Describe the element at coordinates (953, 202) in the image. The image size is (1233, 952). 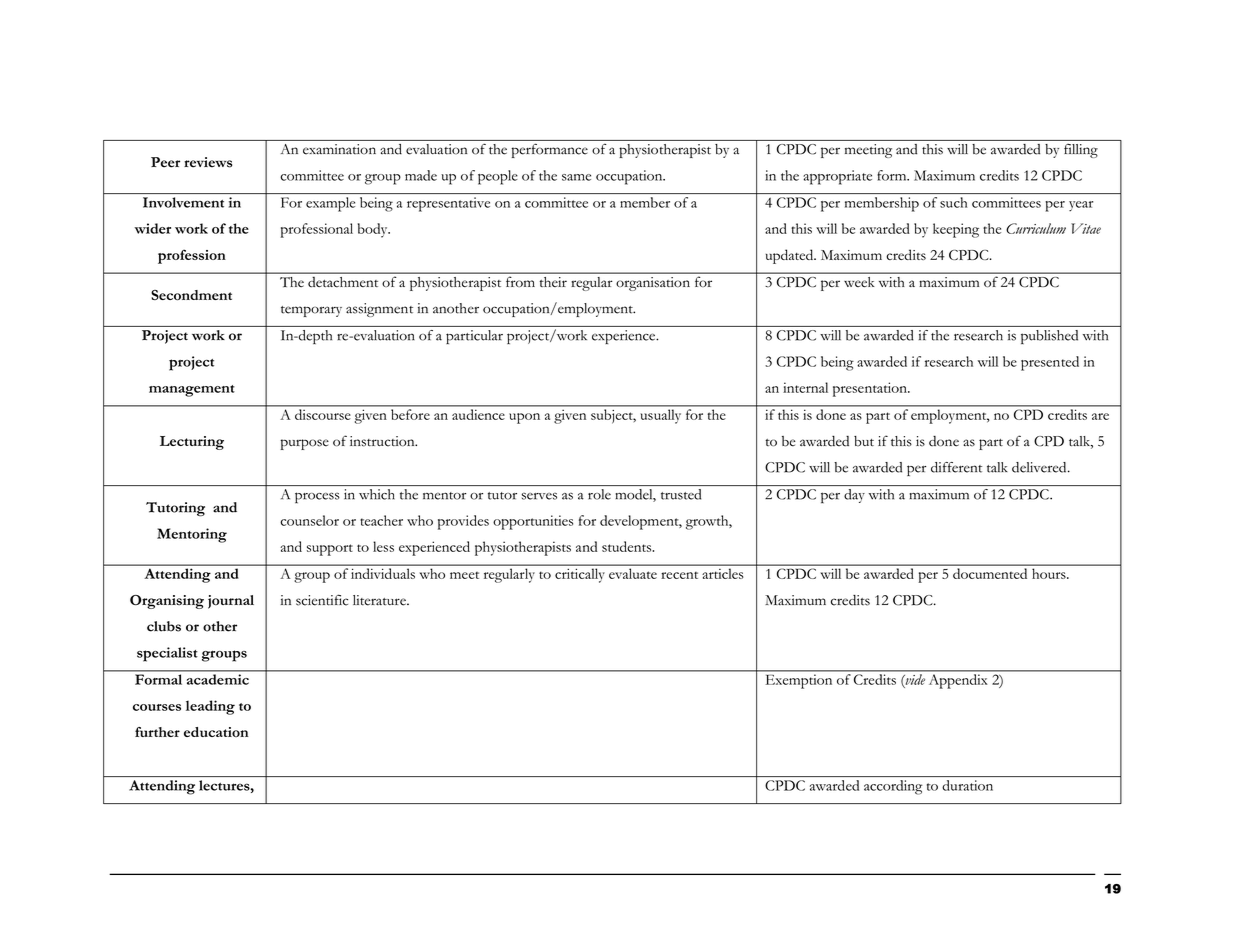
I see `such` at that location.
